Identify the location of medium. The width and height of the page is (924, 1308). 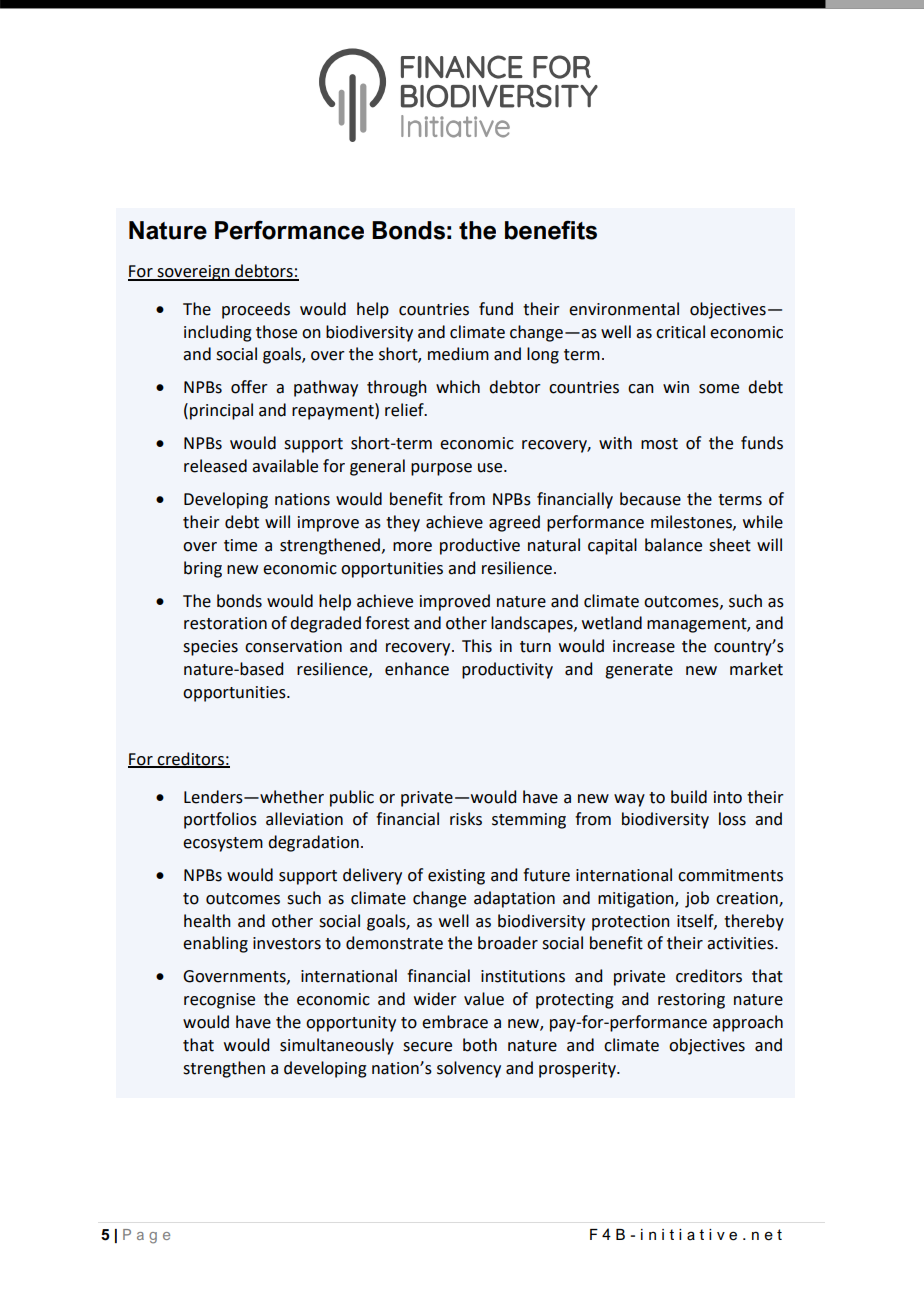
(458, 354).
